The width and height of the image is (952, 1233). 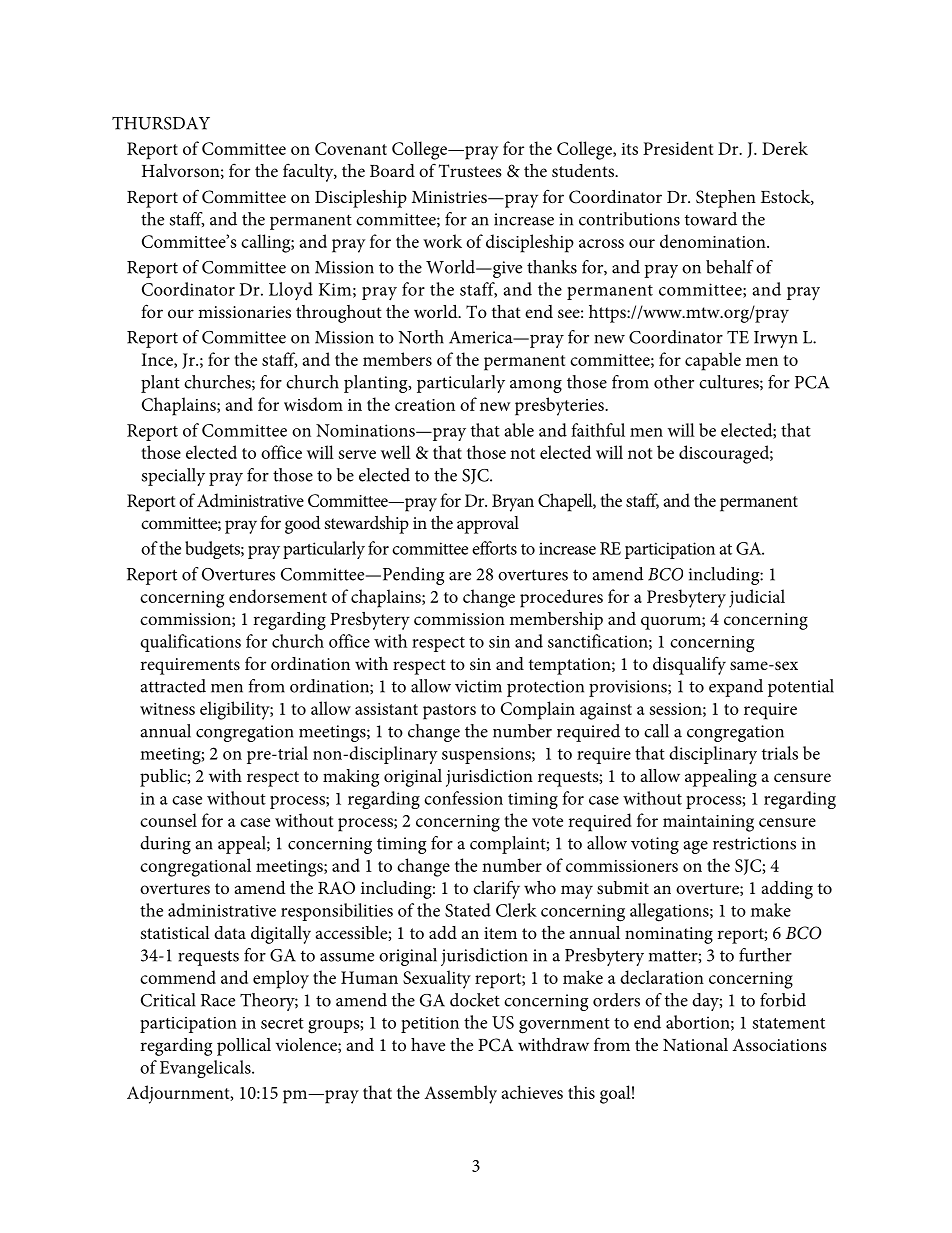 What do you see at coordinates (678, 148) in the image?
I see `President` at bounding box center [678, 148].
